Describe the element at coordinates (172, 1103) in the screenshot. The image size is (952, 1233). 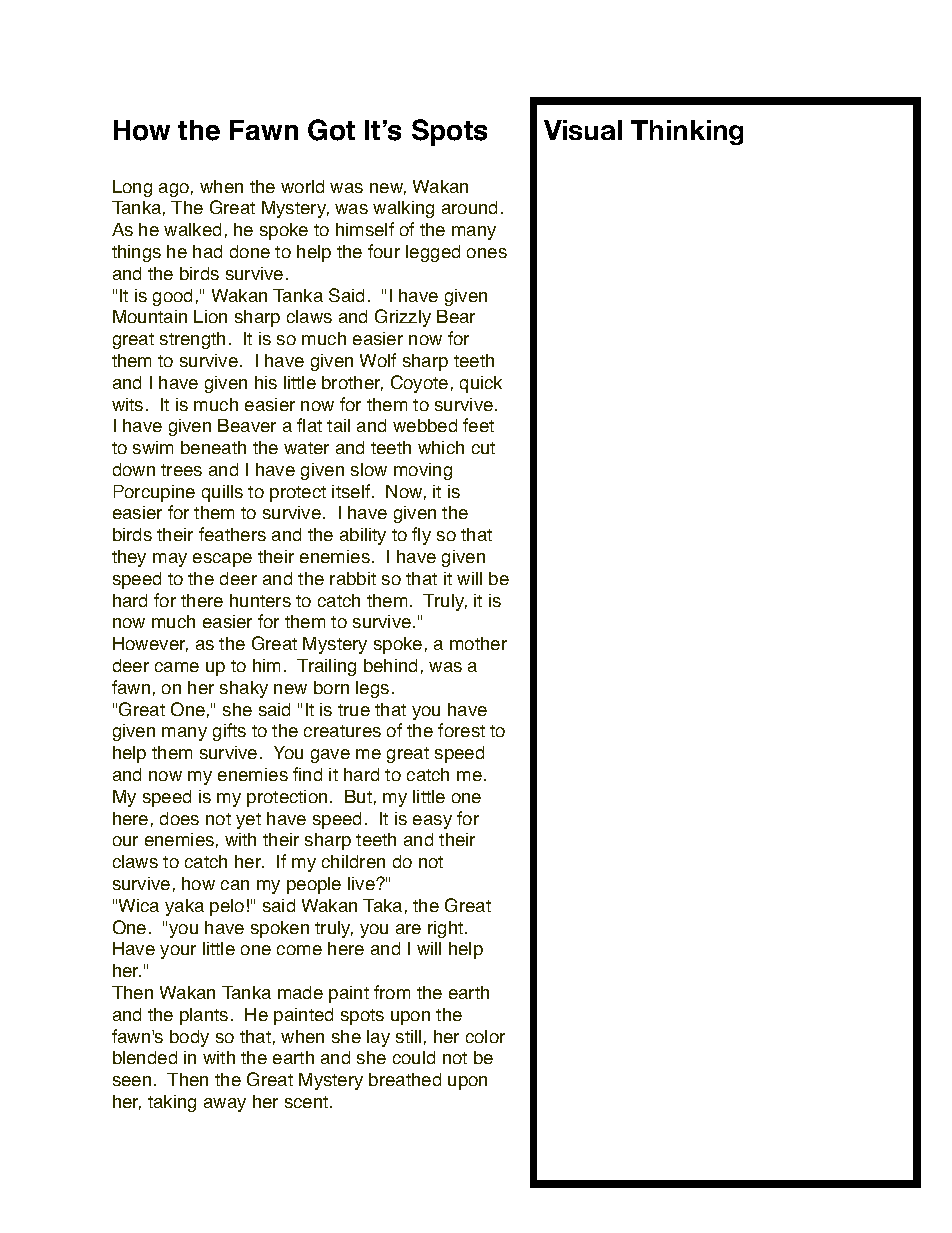
I see `taking` at that location.
